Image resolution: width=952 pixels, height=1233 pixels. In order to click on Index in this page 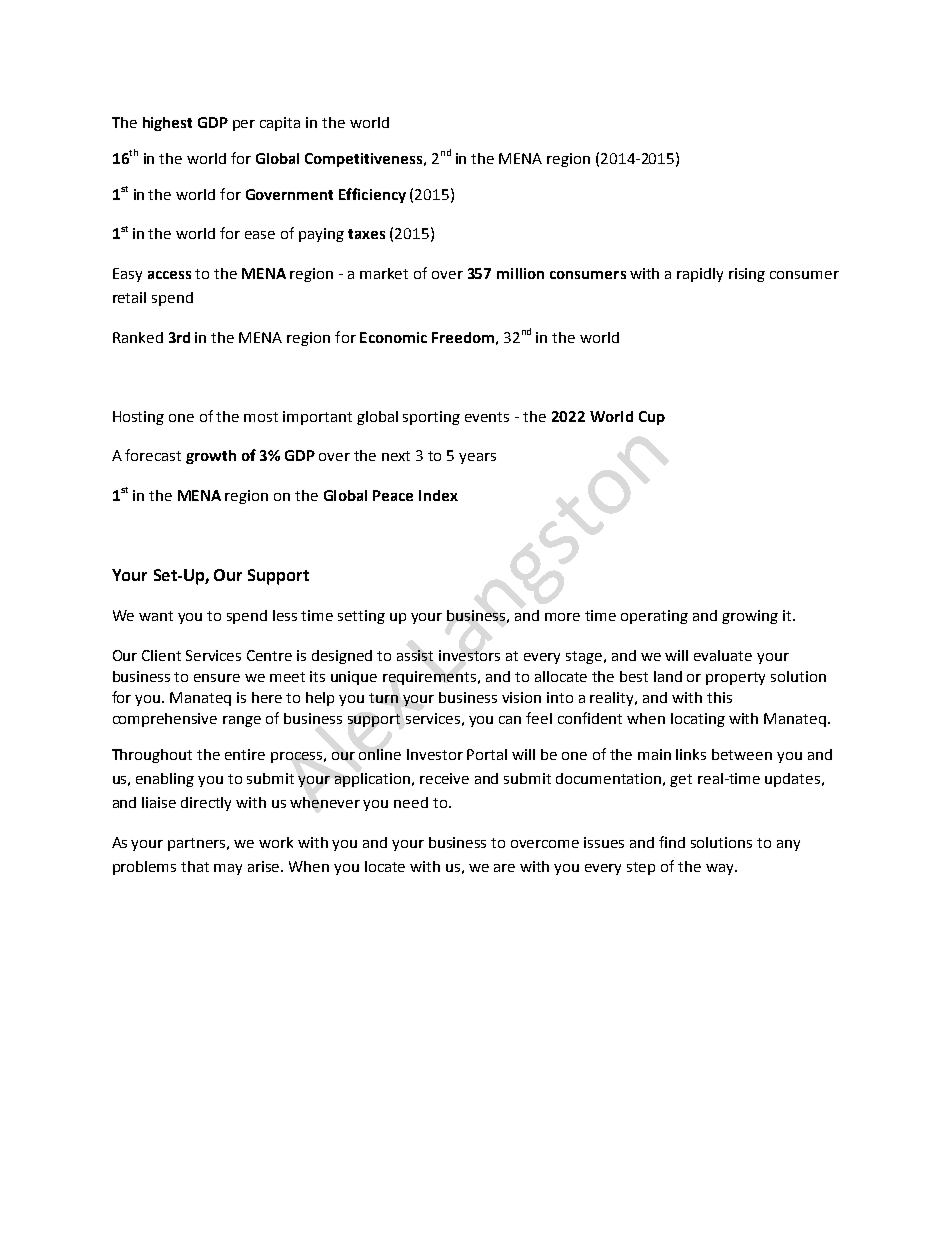, I will do `click(438, 495)`.
